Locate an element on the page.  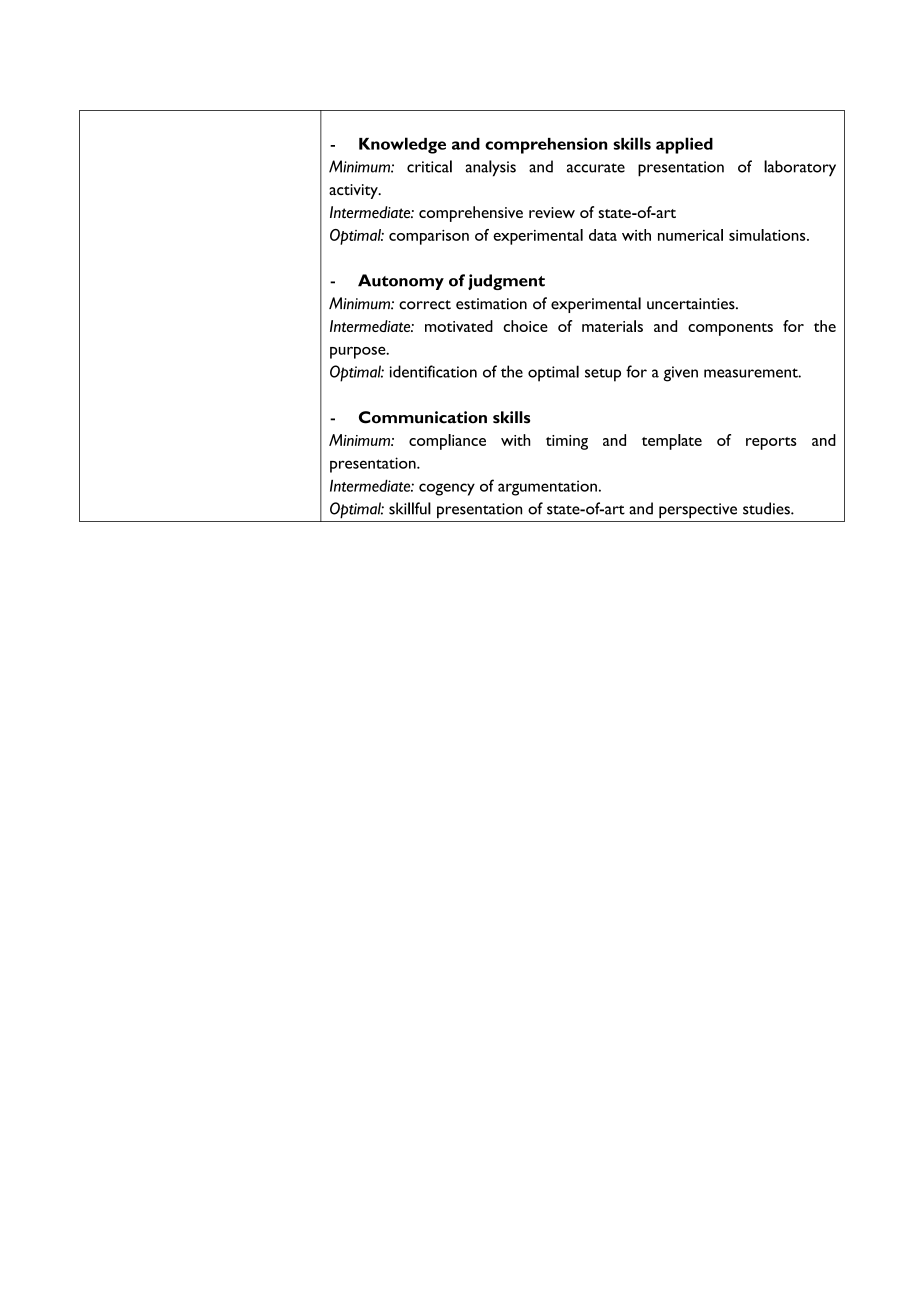
skillful is located at coordinates (410, 508).
